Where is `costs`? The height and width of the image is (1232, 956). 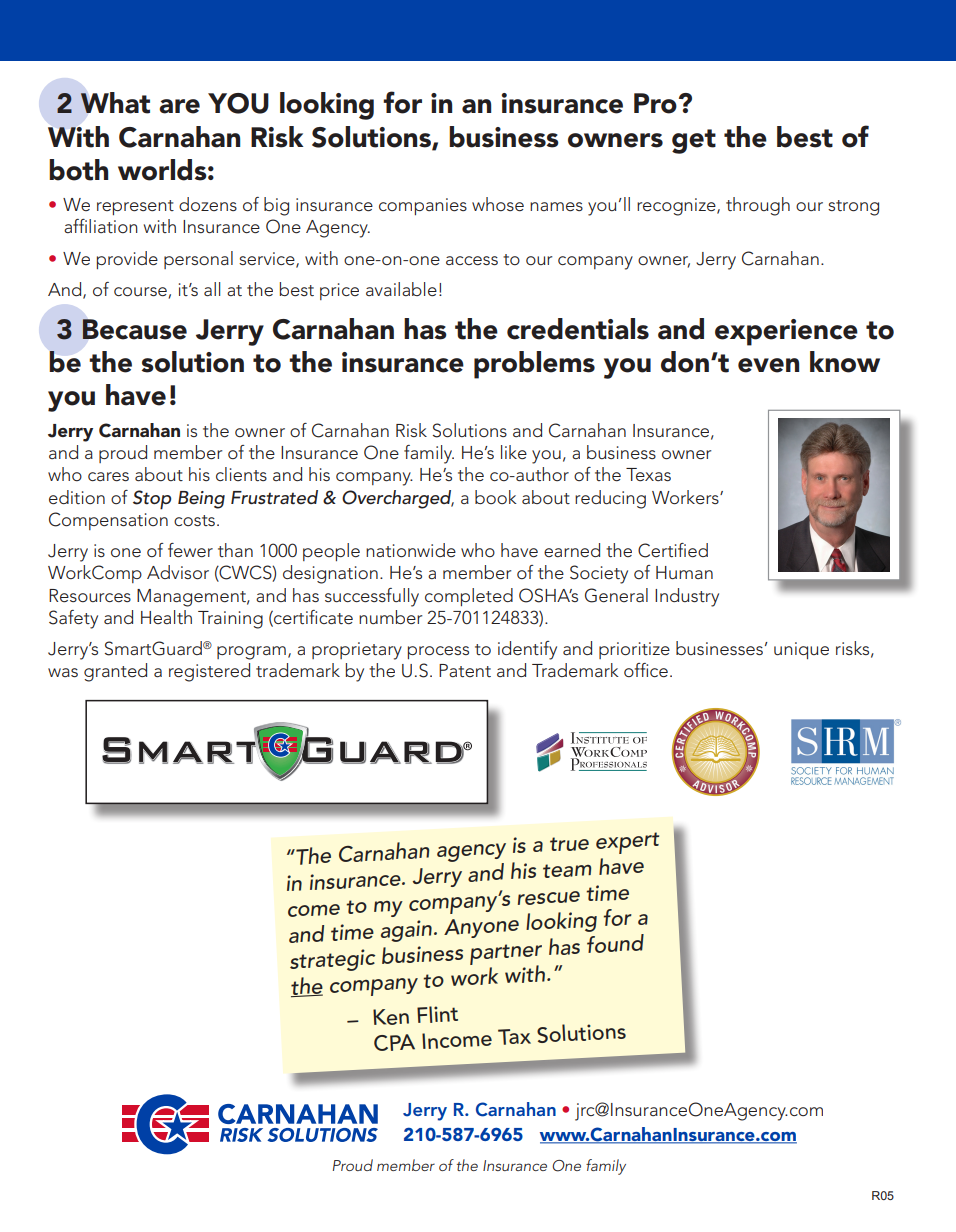
costs is located at coordinates (194, 520).
